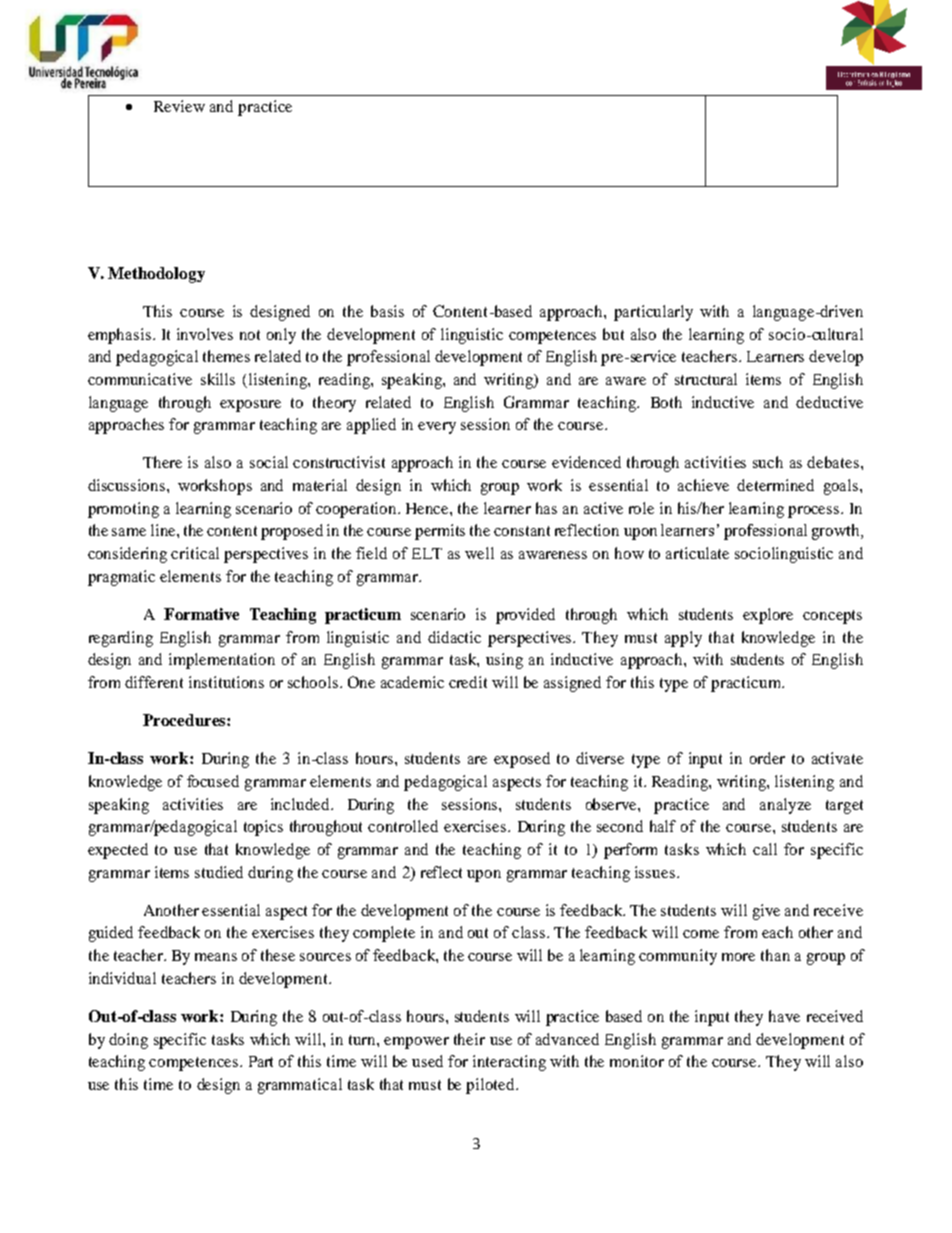 This screenshot has height=1233, width=952. Describe the element at coordinates (767, 758) in the screenshot. I see `order` at that location.
